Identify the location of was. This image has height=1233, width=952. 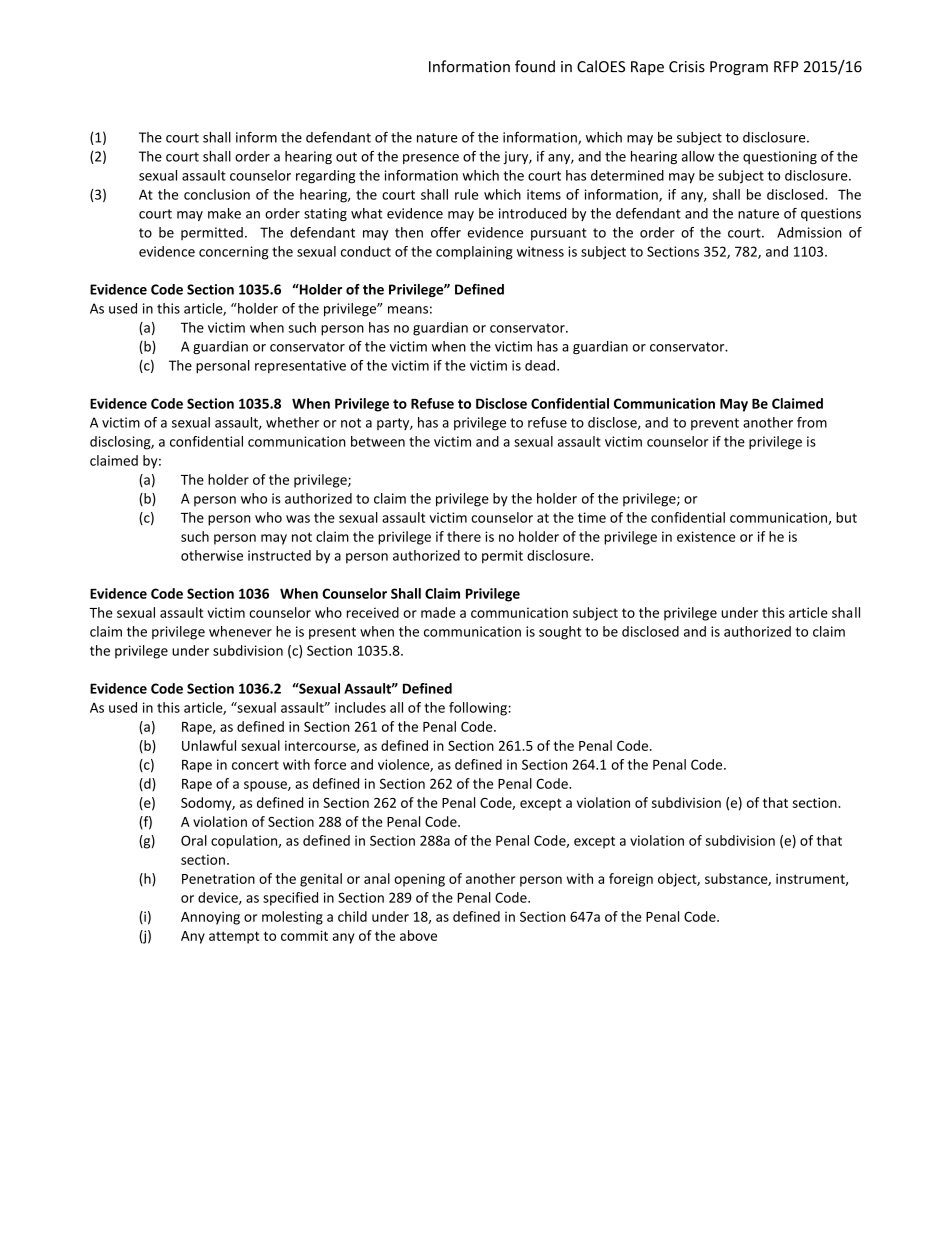
(298, 519).
